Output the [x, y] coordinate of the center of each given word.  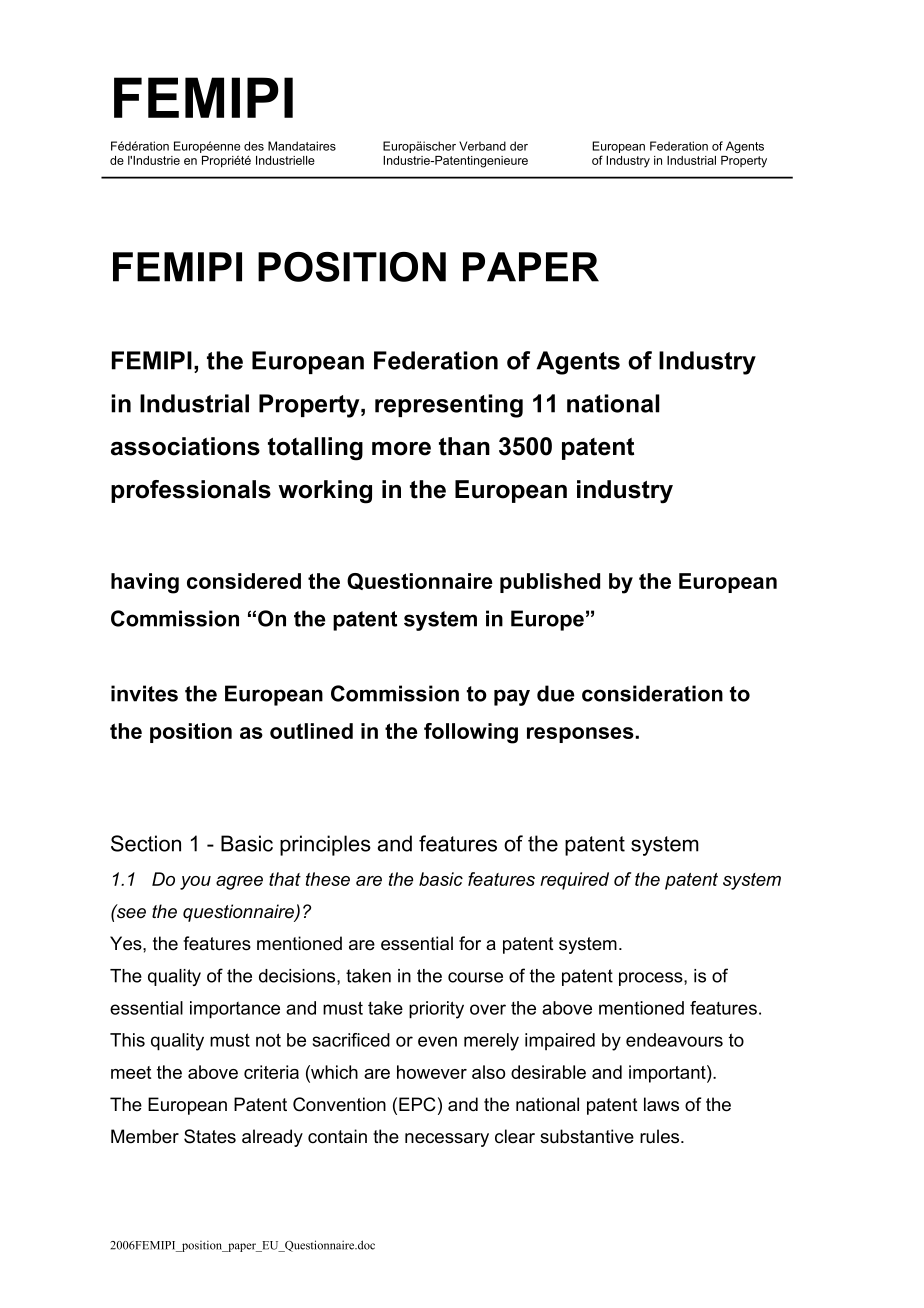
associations [185, 446]
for [470, 943]
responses [580, 735]
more [401, 449]
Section [146, 843]
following [471, 733]
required [574, 881]
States [210, 1136]
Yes [127, 943]
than [464, 446]
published [550, 583]
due [556, 693]
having [145, 583]
